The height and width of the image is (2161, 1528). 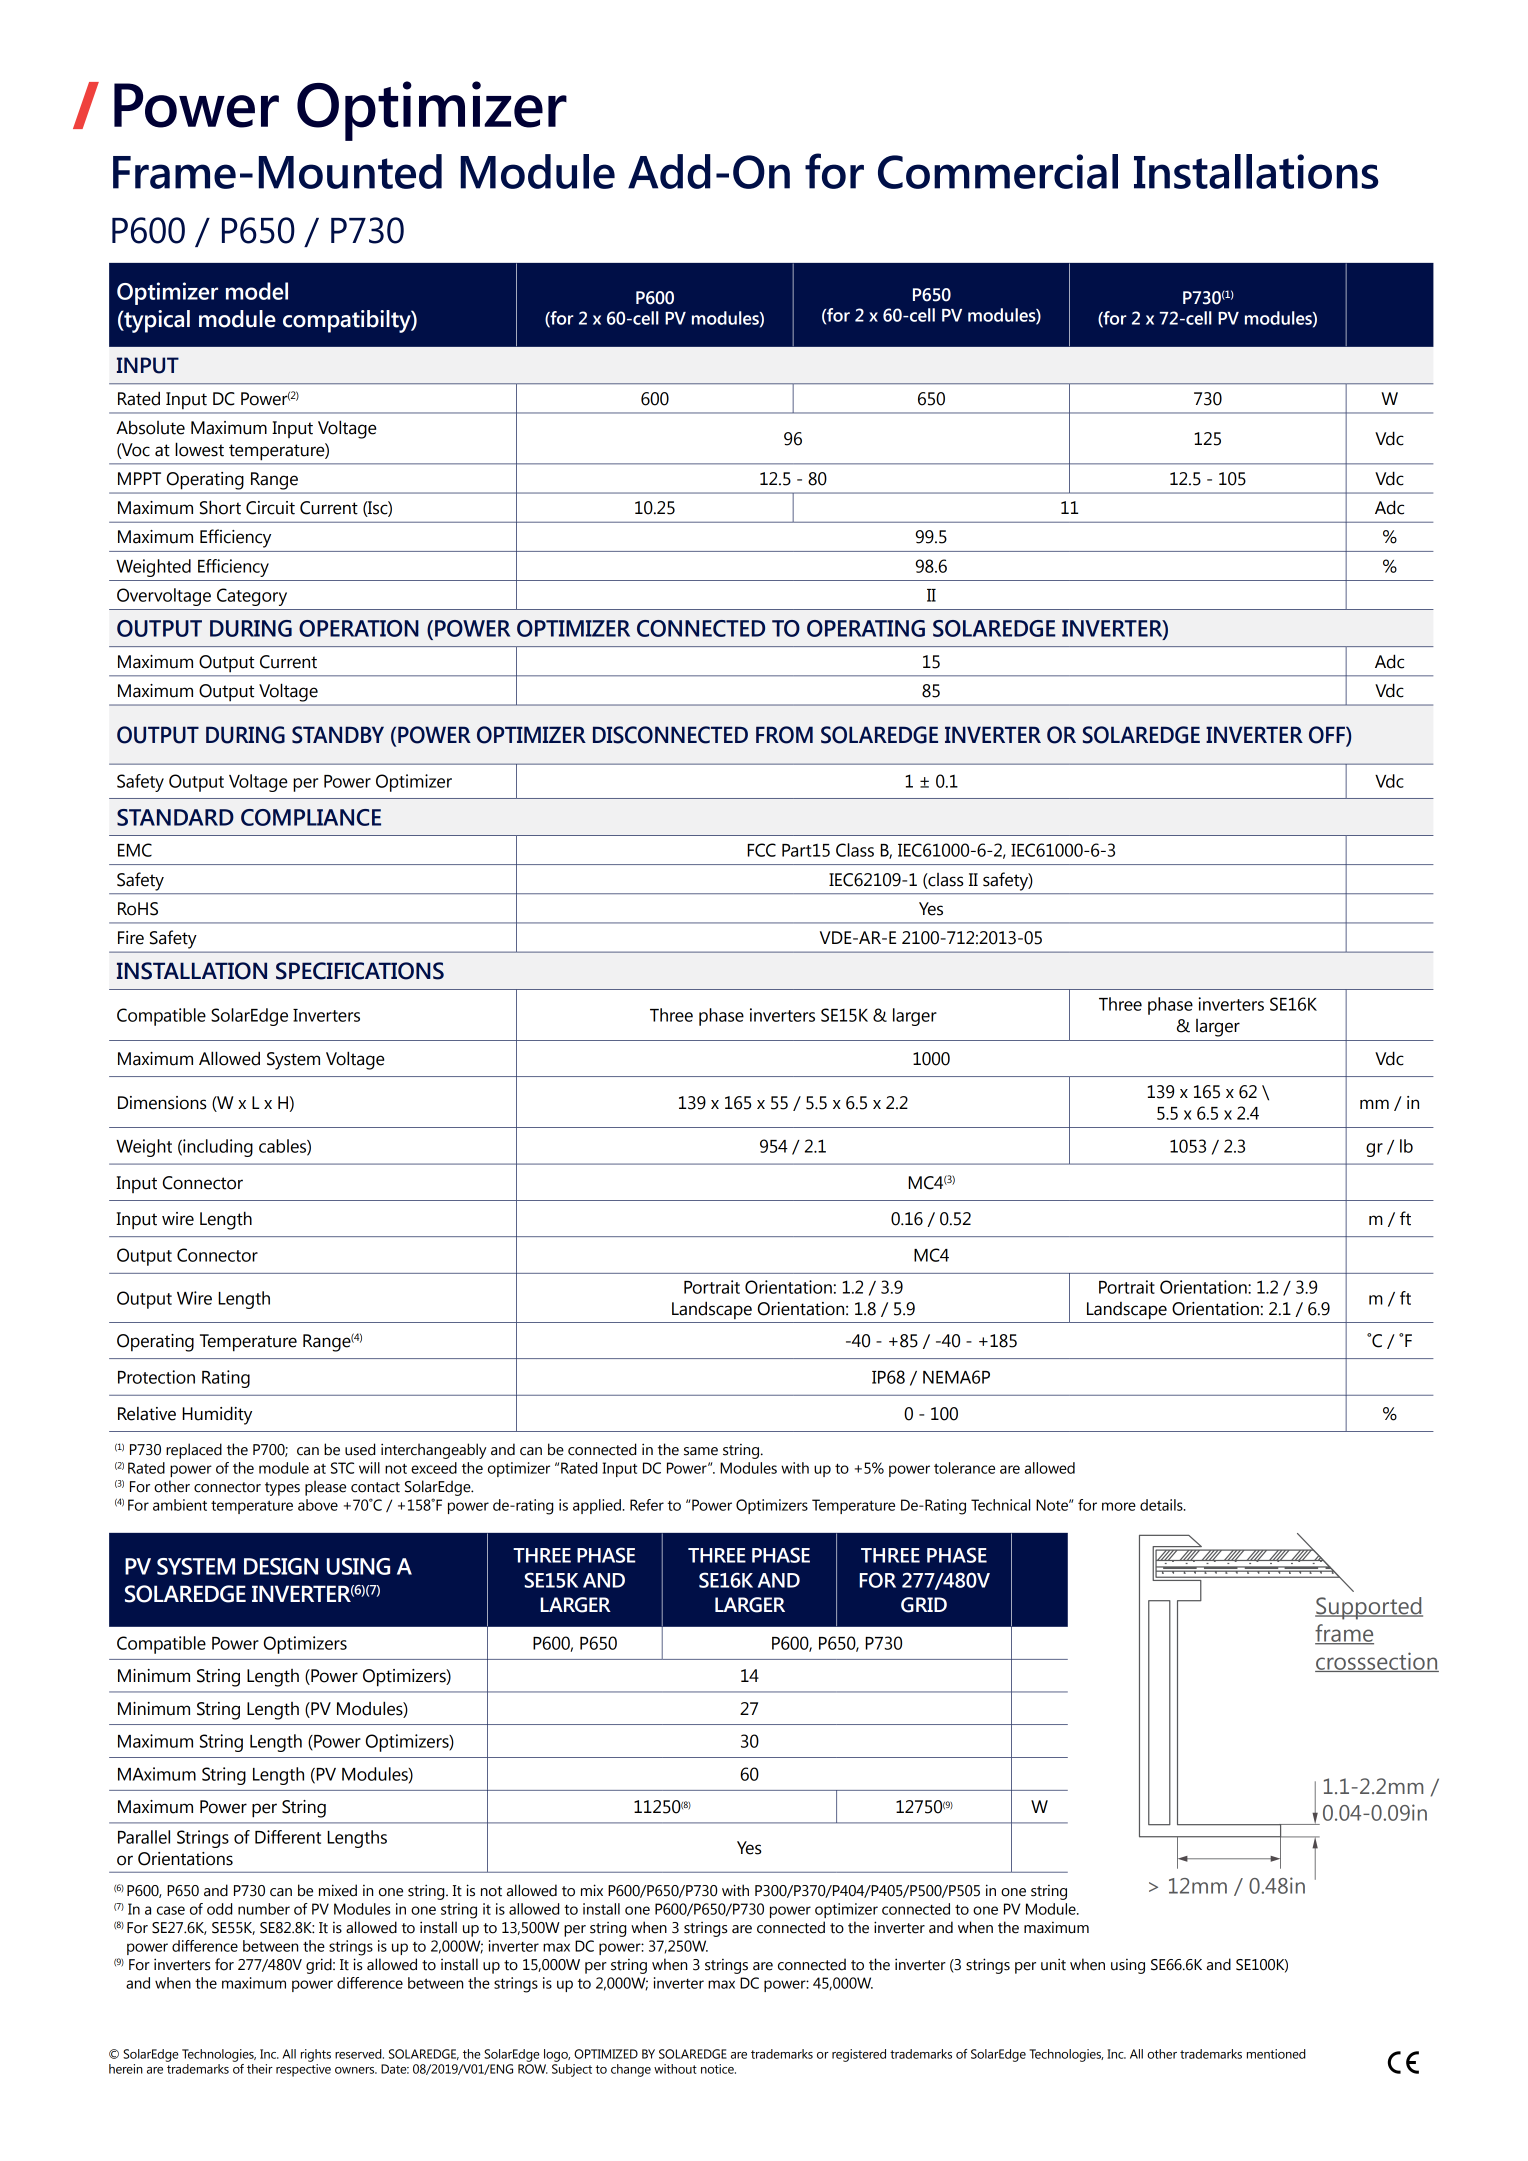 I want to click on details, so click(x=1162, y=1505).
